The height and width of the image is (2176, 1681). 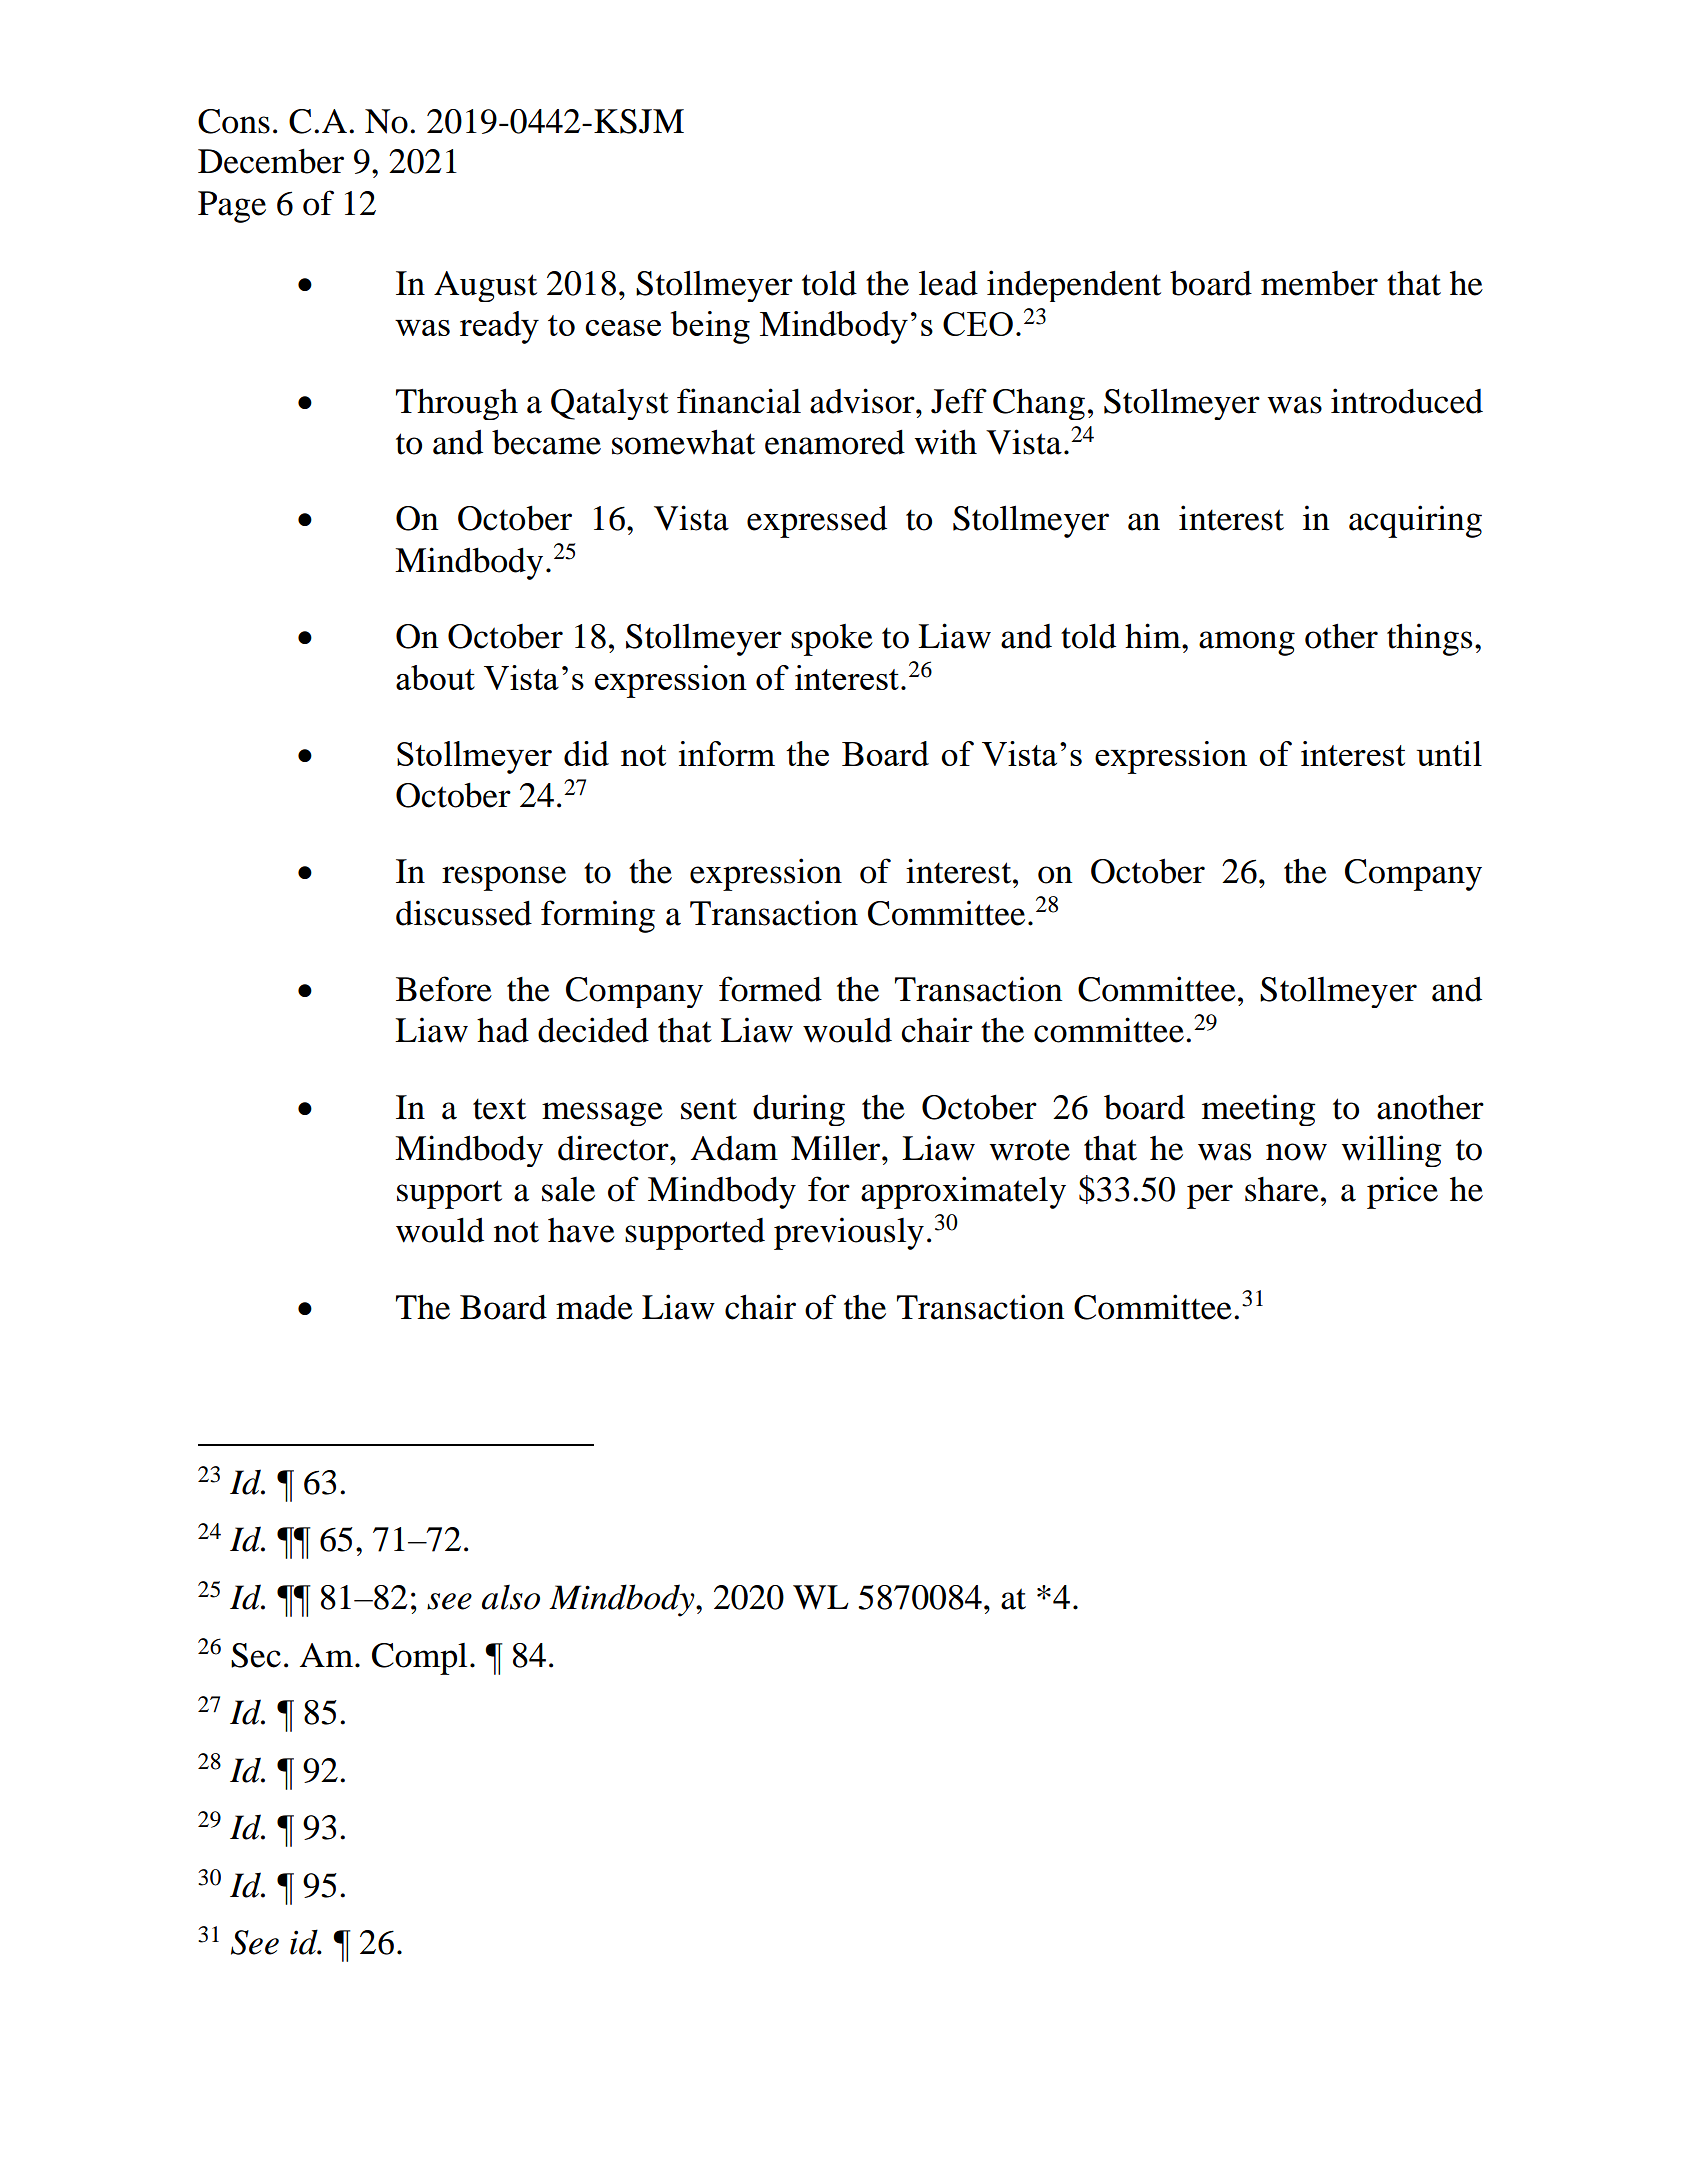 I want to click on have, so click(x=581, y=1230).
